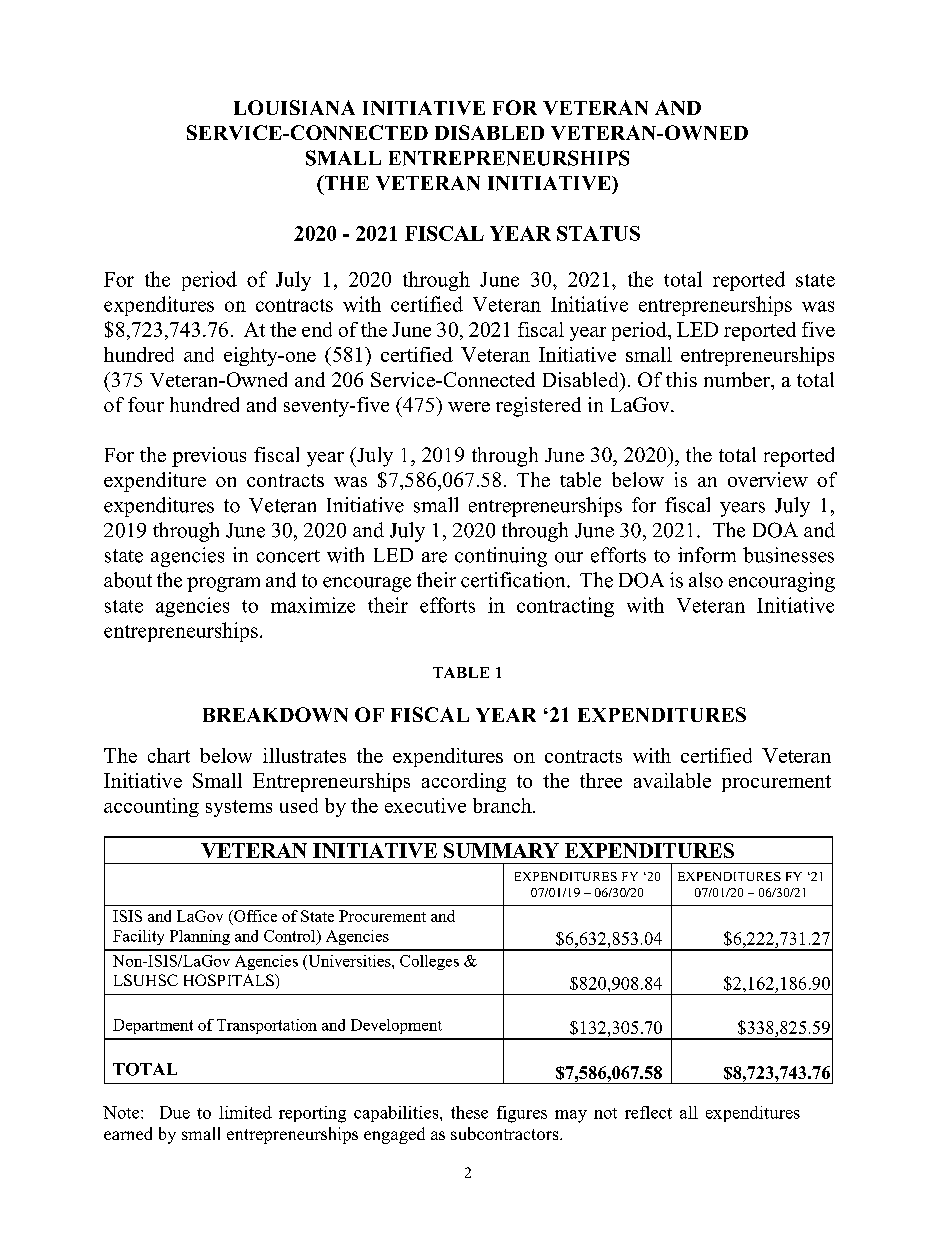 This image has width=952, height=1233. What do you see at coordinates (239, 808) in the image?
I see `systems` at bounding box center [239, 808].
